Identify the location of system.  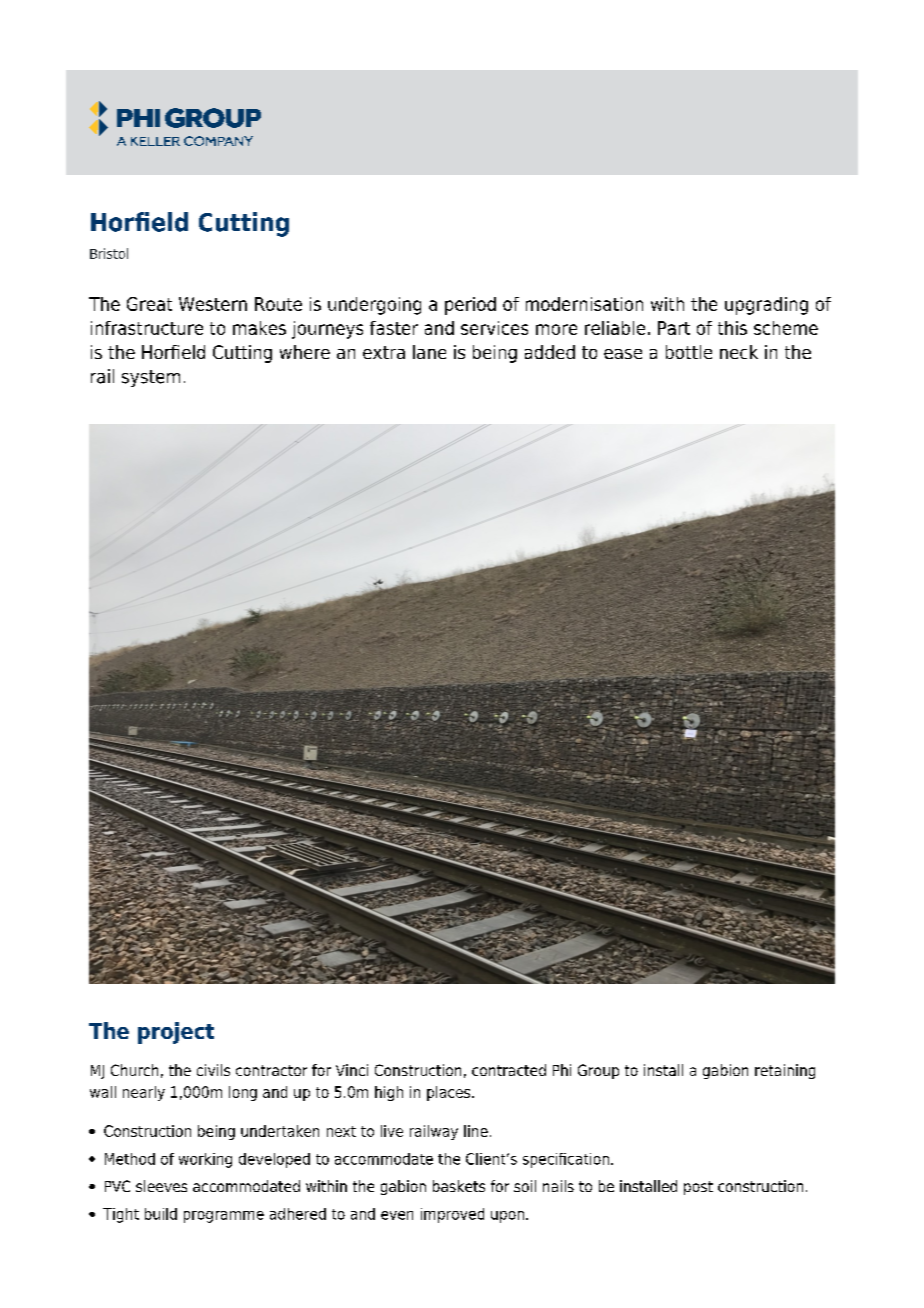
(151, 378).
